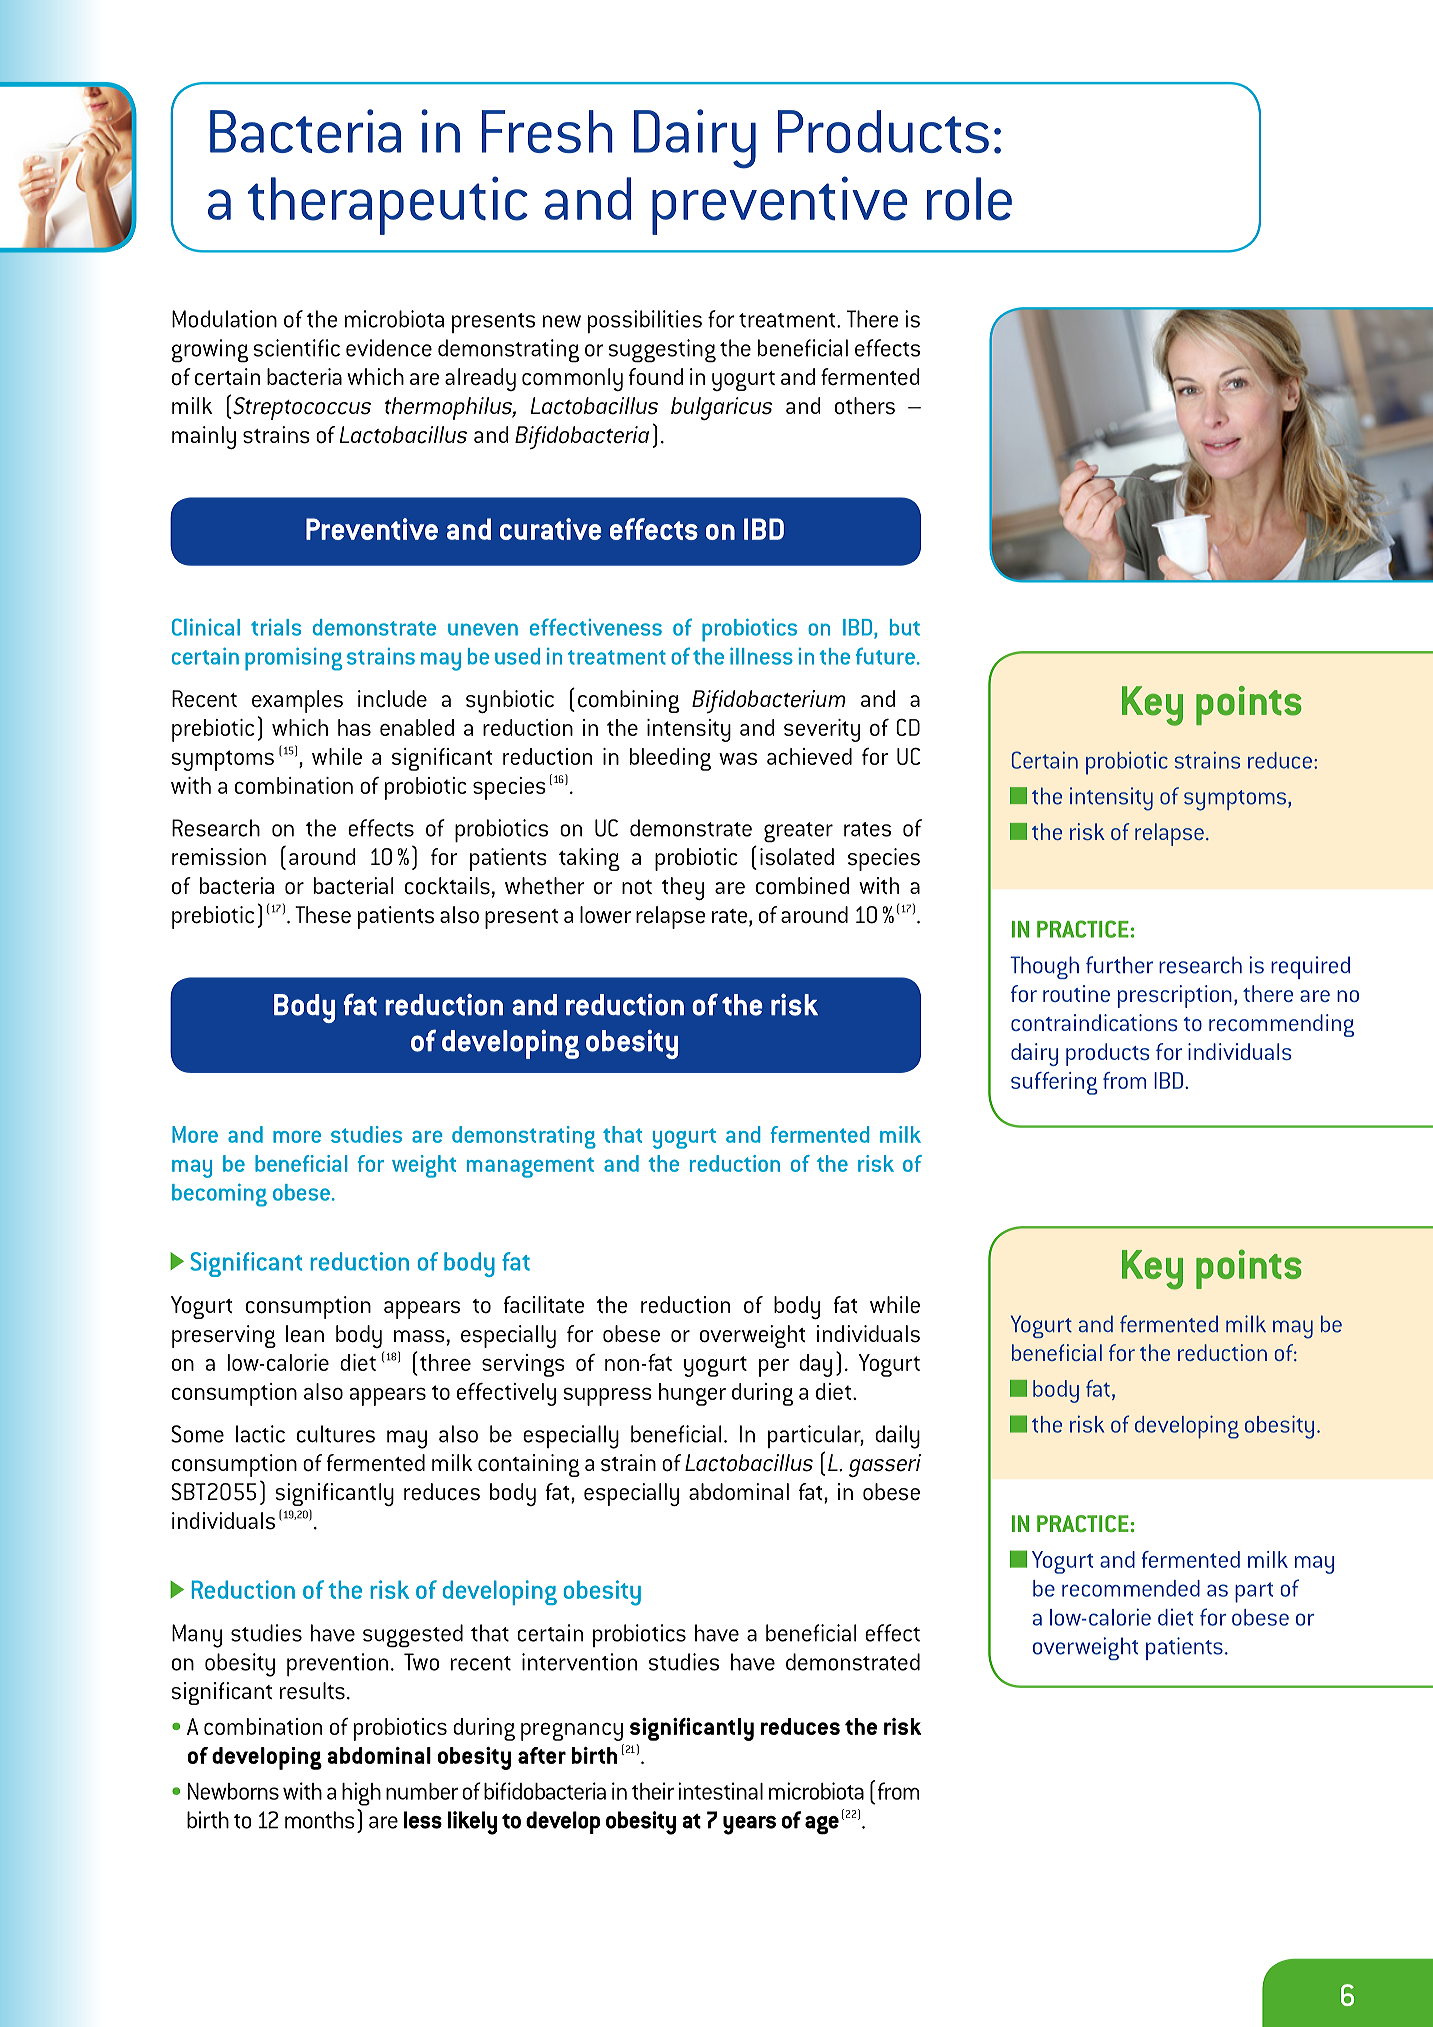  What do you see at coordinates (905, 627) in the image?
I see `but` at bounding box center [905, 627].
